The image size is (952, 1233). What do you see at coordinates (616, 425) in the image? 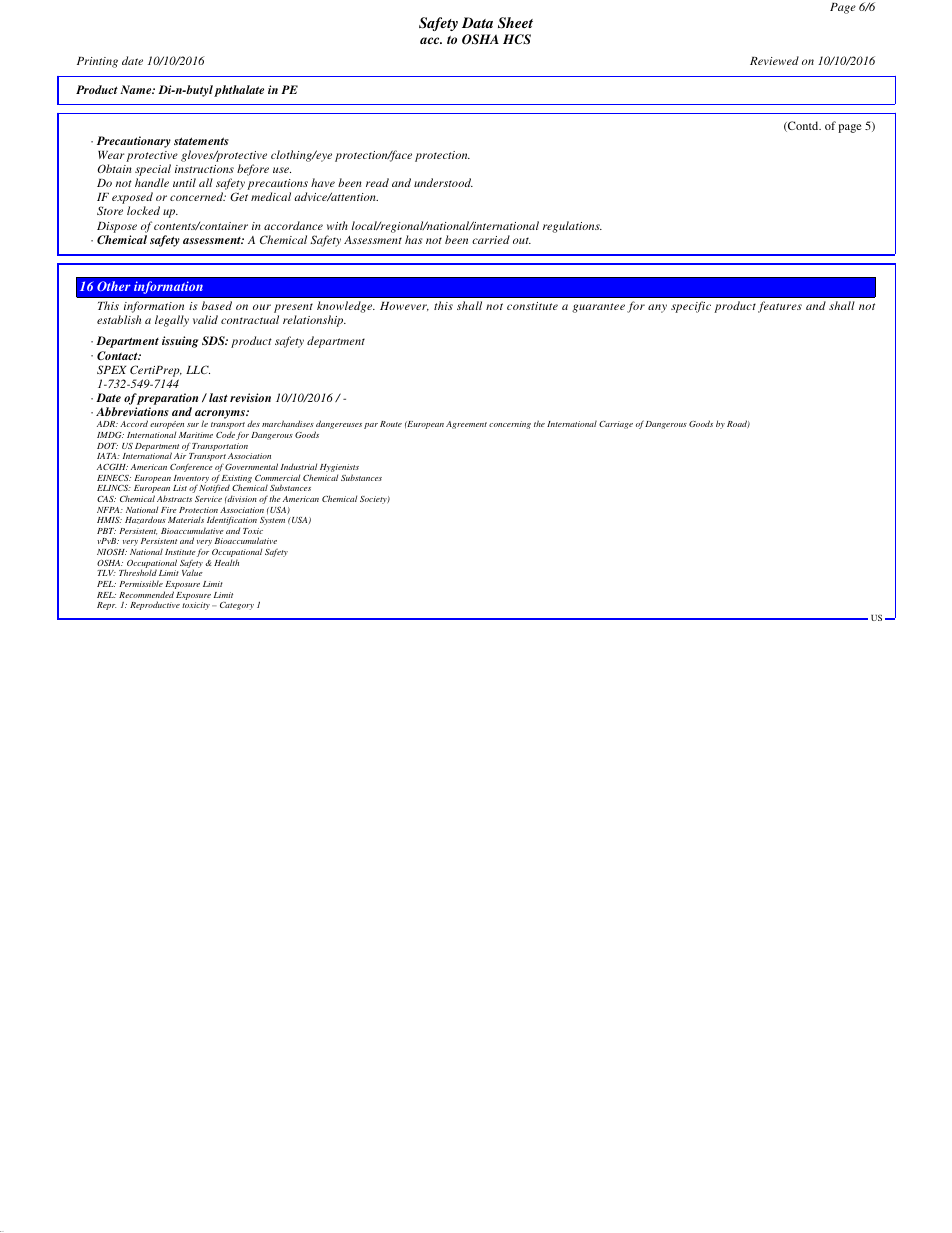
I see `Carriage` at bounding box center [616, 425].
